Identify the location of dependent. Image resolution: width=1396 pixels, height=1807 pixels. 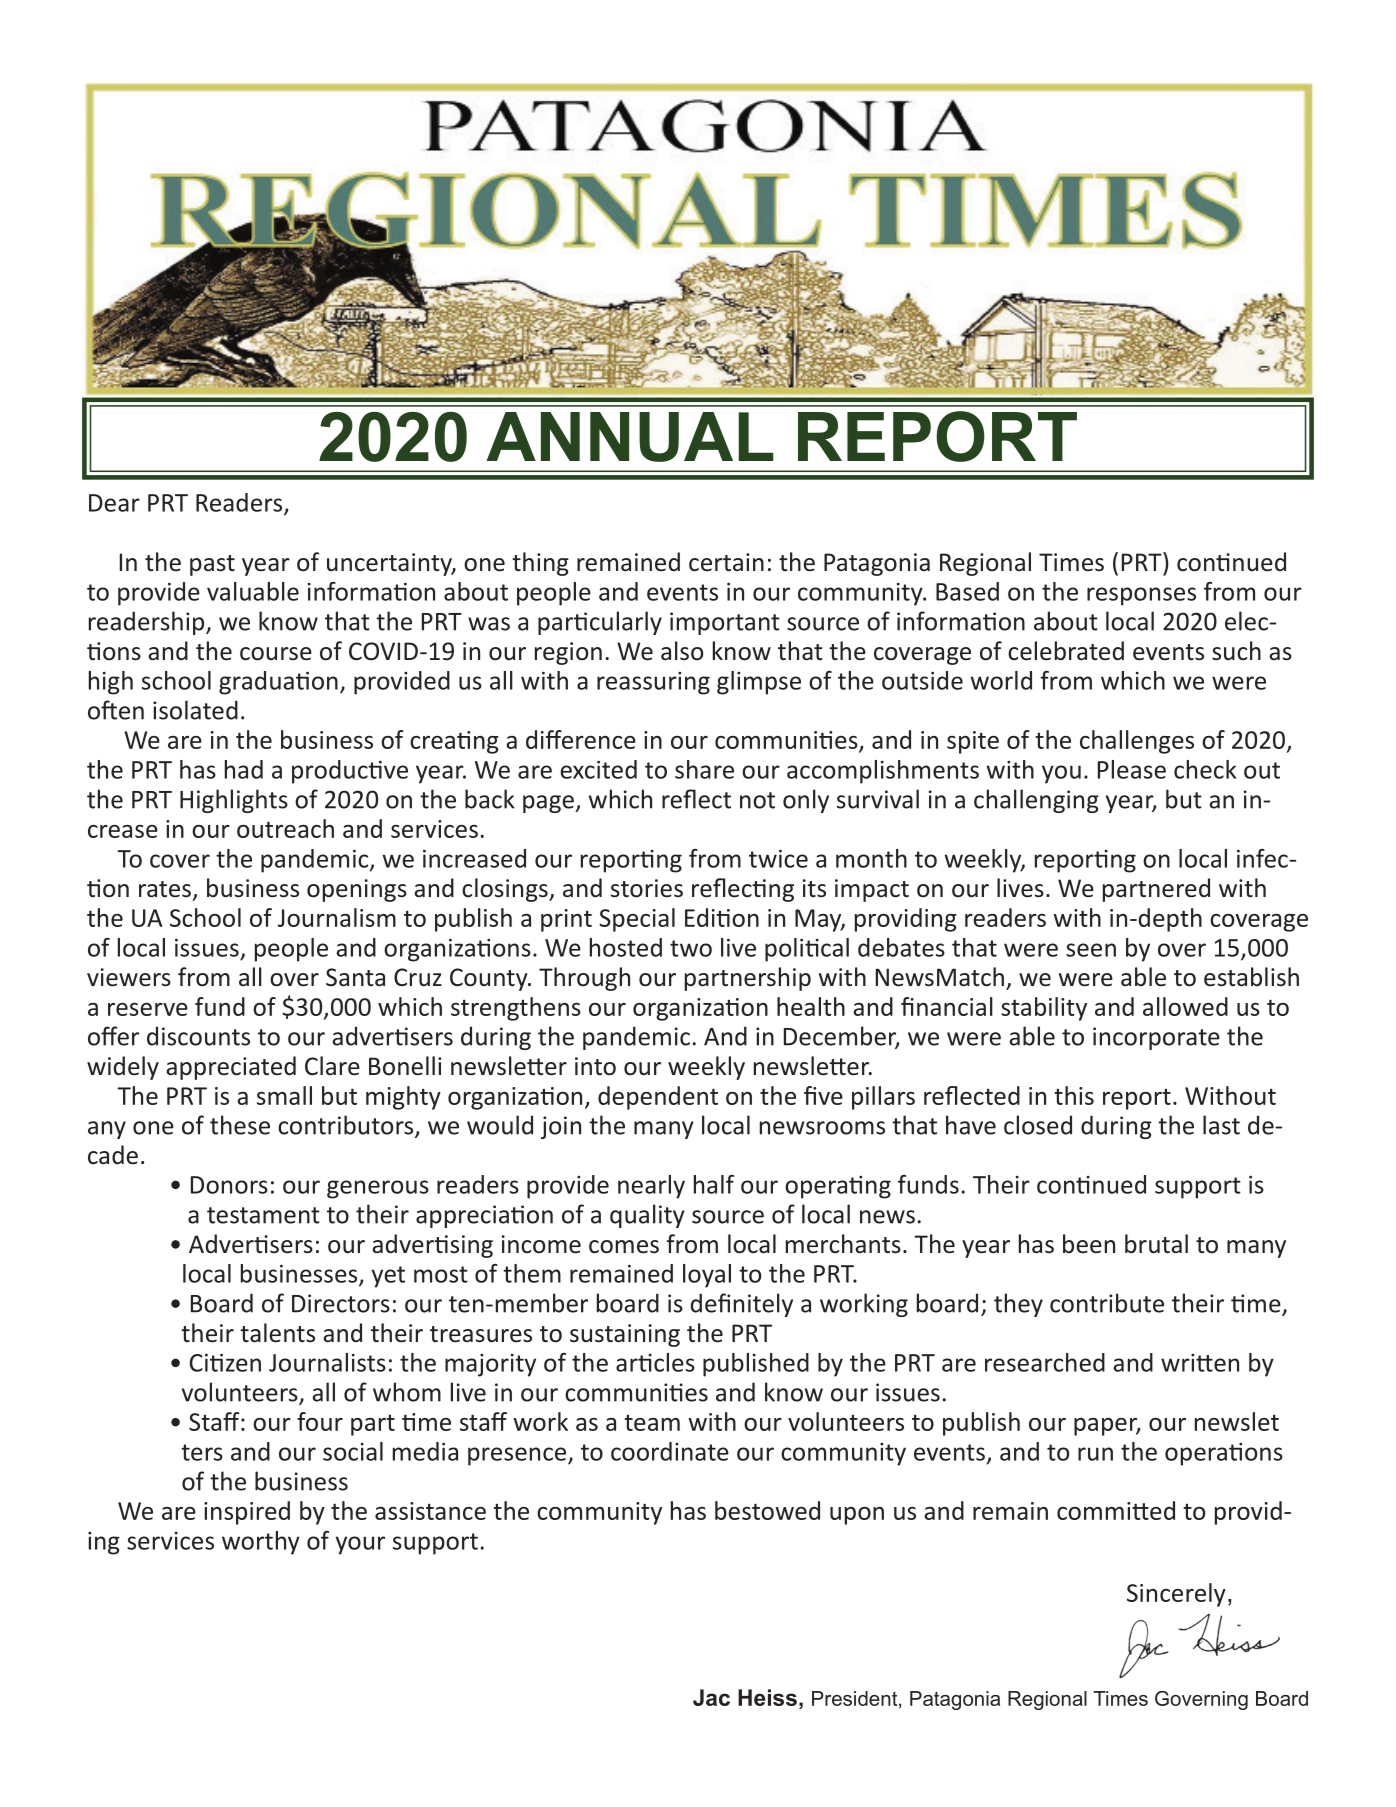
(658, 1098).
